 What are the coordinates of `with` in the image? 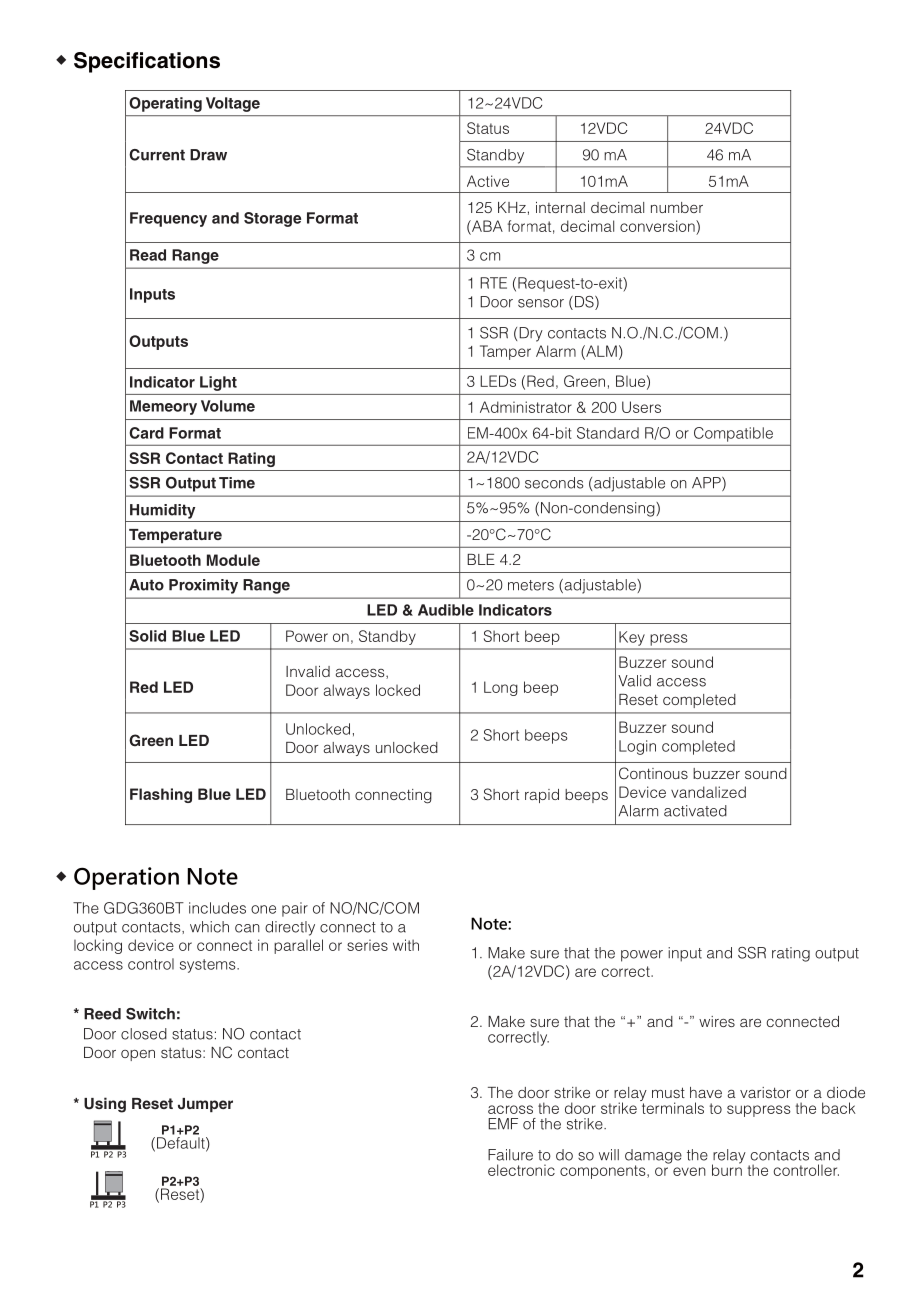 It's located at (406, 945).
